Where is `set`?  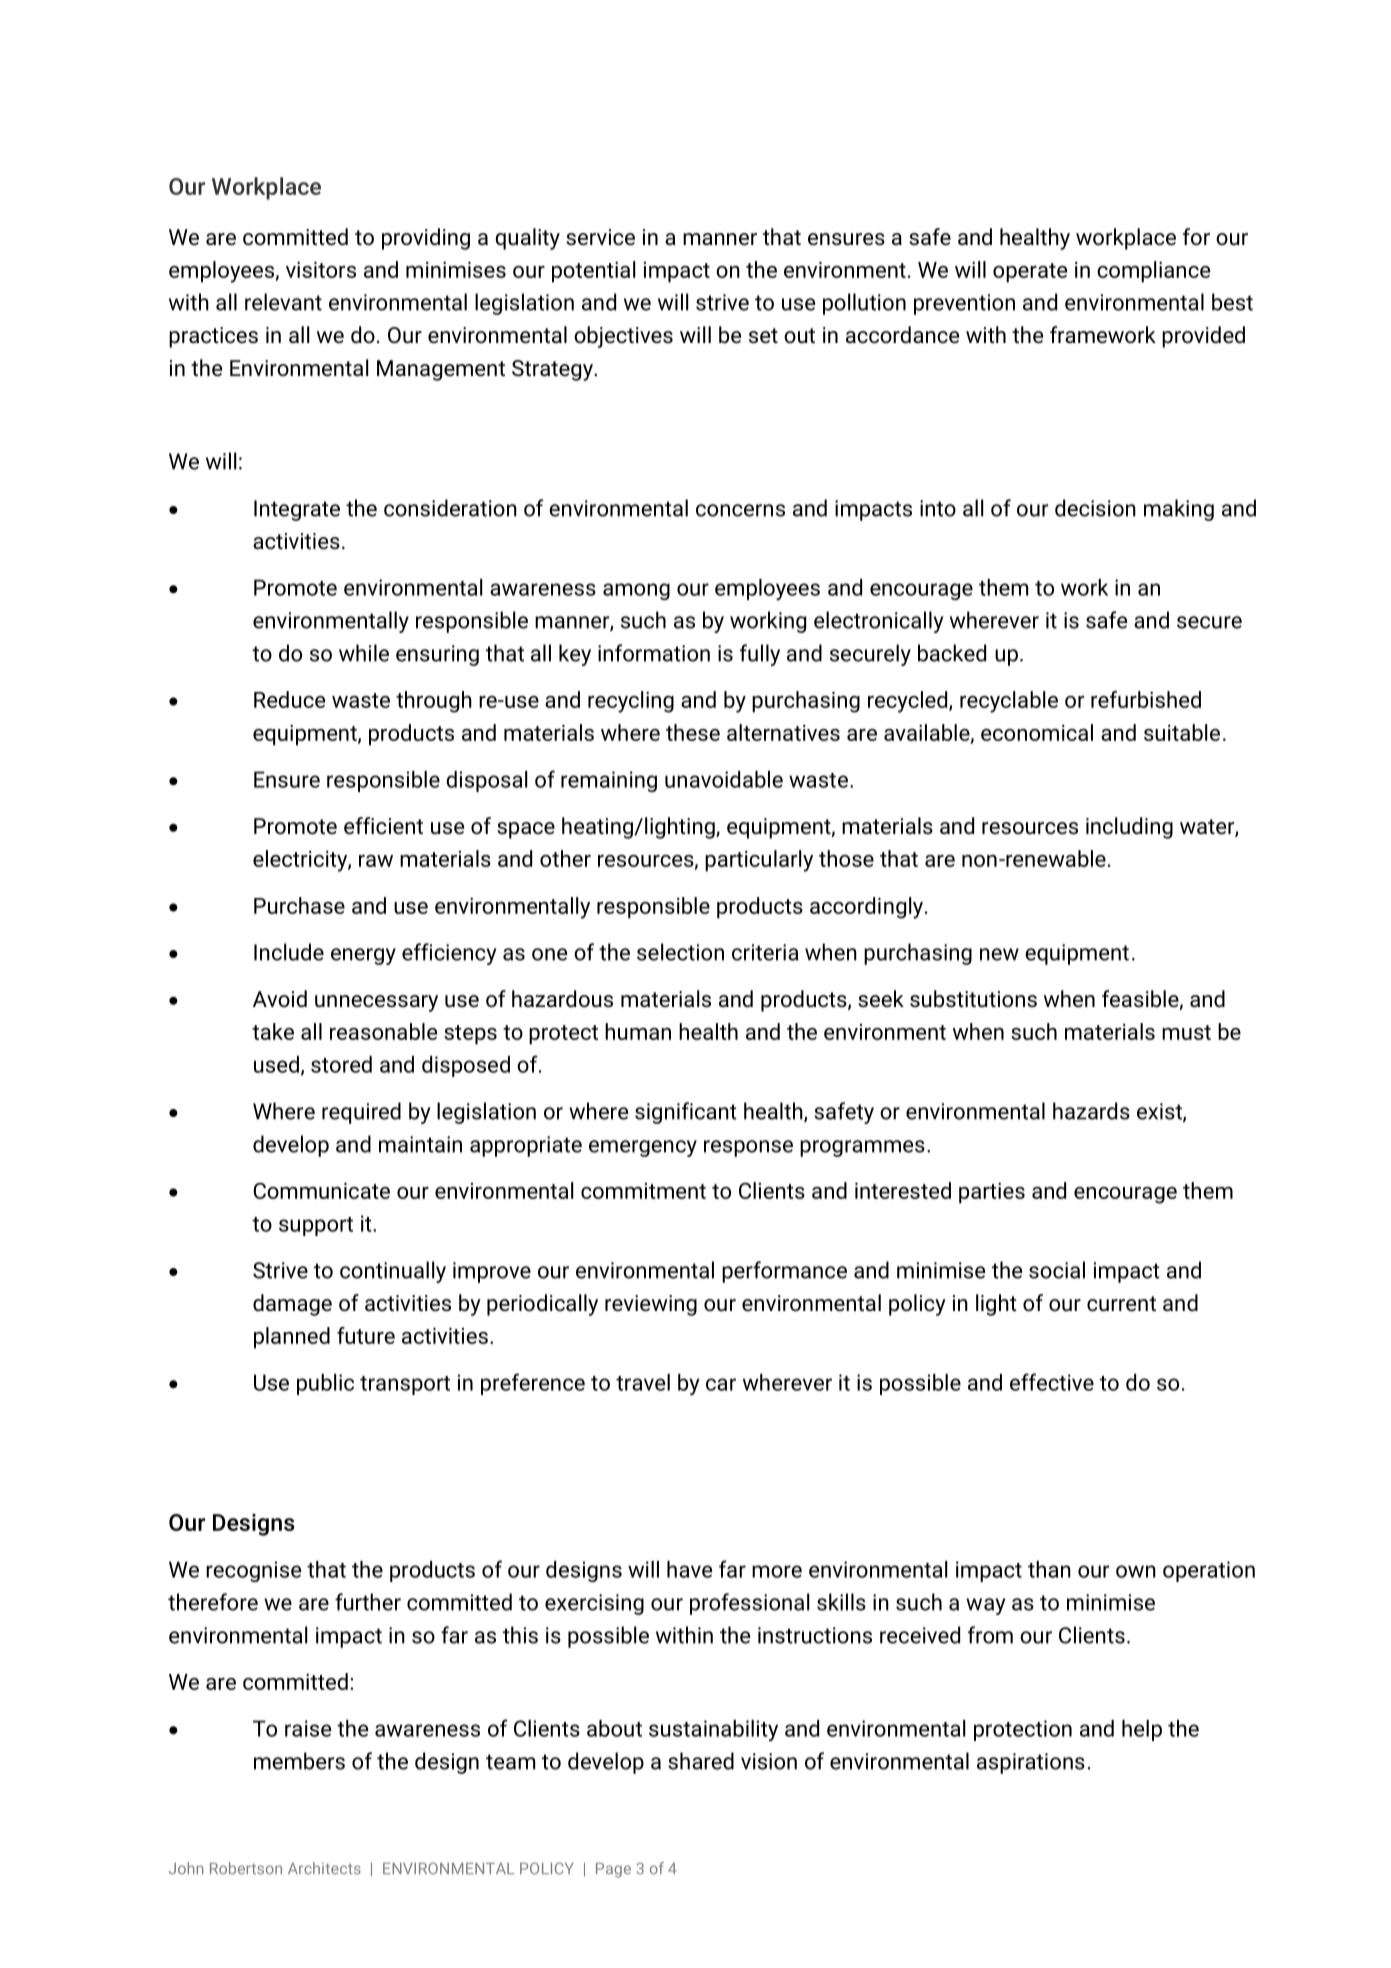 set is located at coordinates (763, 336).
